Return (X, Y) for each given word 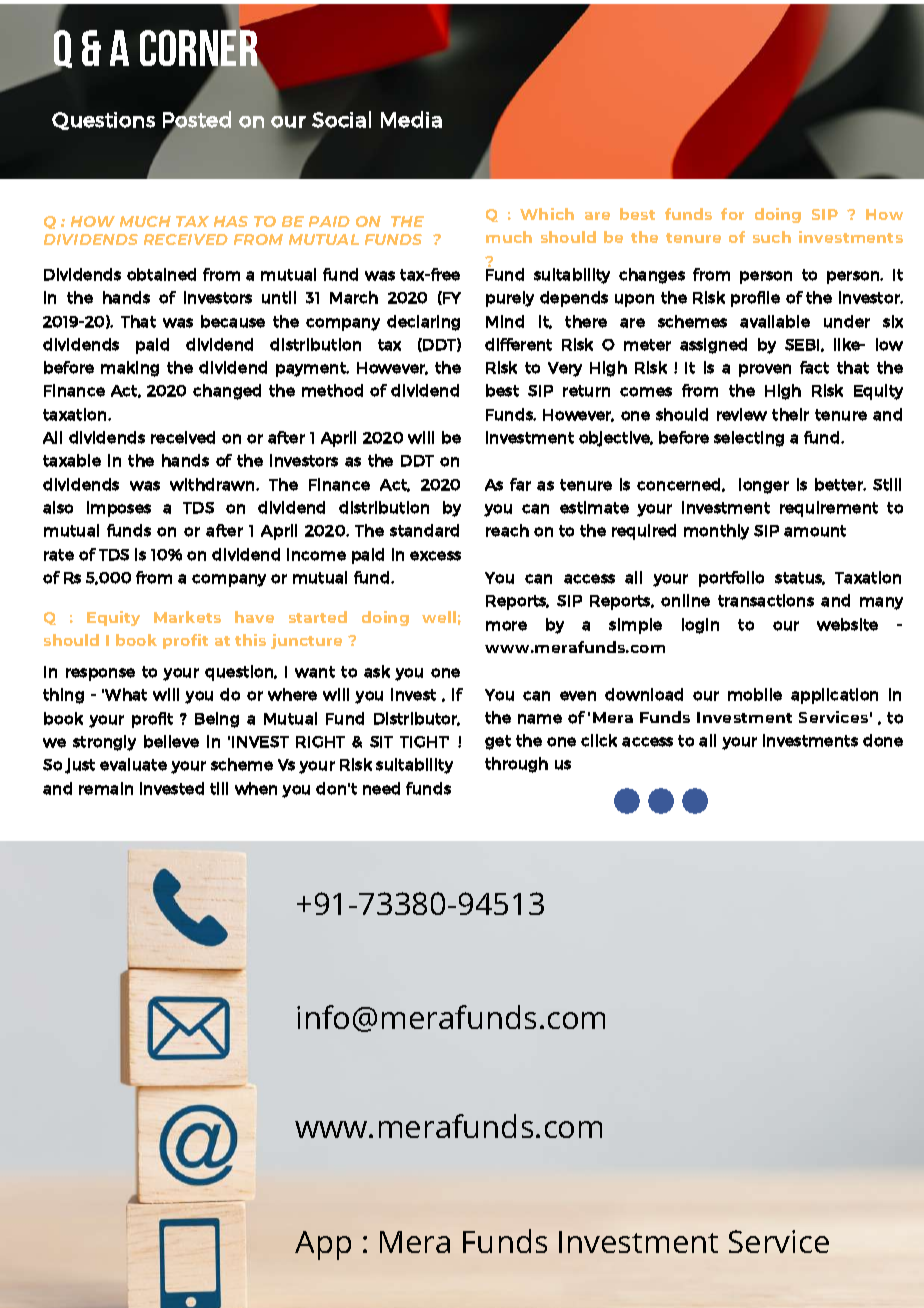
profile (755, 299)
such (772, 237)
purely (510, 299)
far (520, 484)
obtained (161, 274)
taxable (72, 460)
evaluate (133, 764)
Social (341, 119)
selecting (749, 439)
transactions (766, 600)
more (506, 626)
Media (411, 119)
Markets (187, 617)
